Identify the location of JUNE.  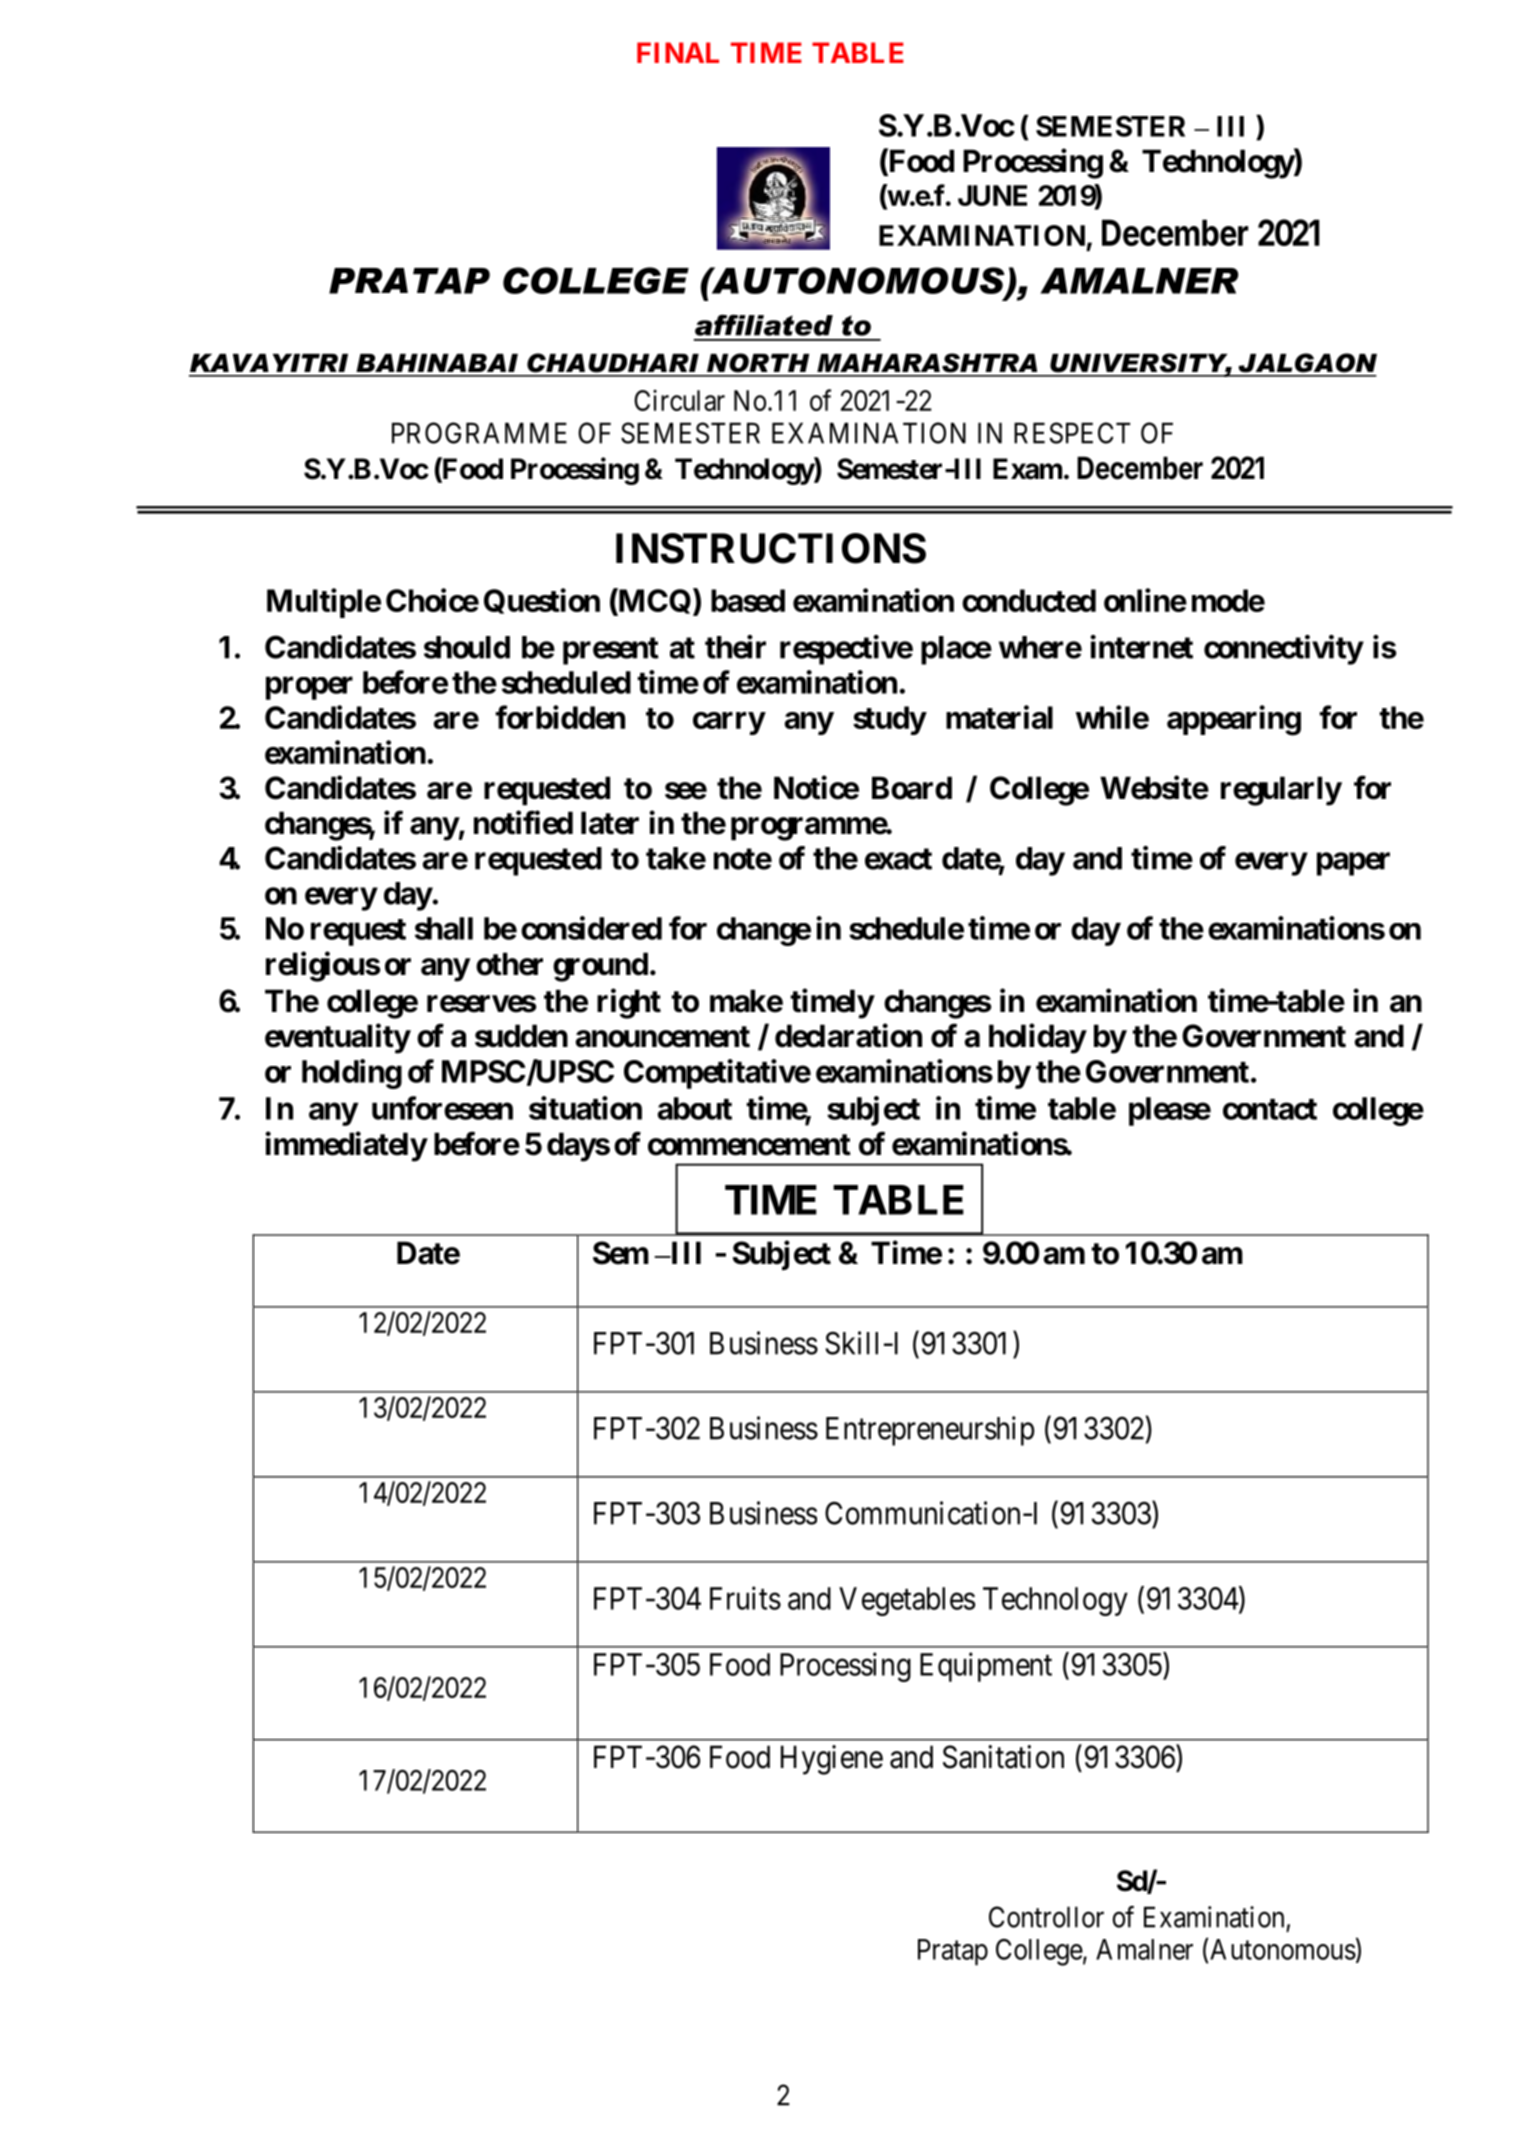
(992, 195).
